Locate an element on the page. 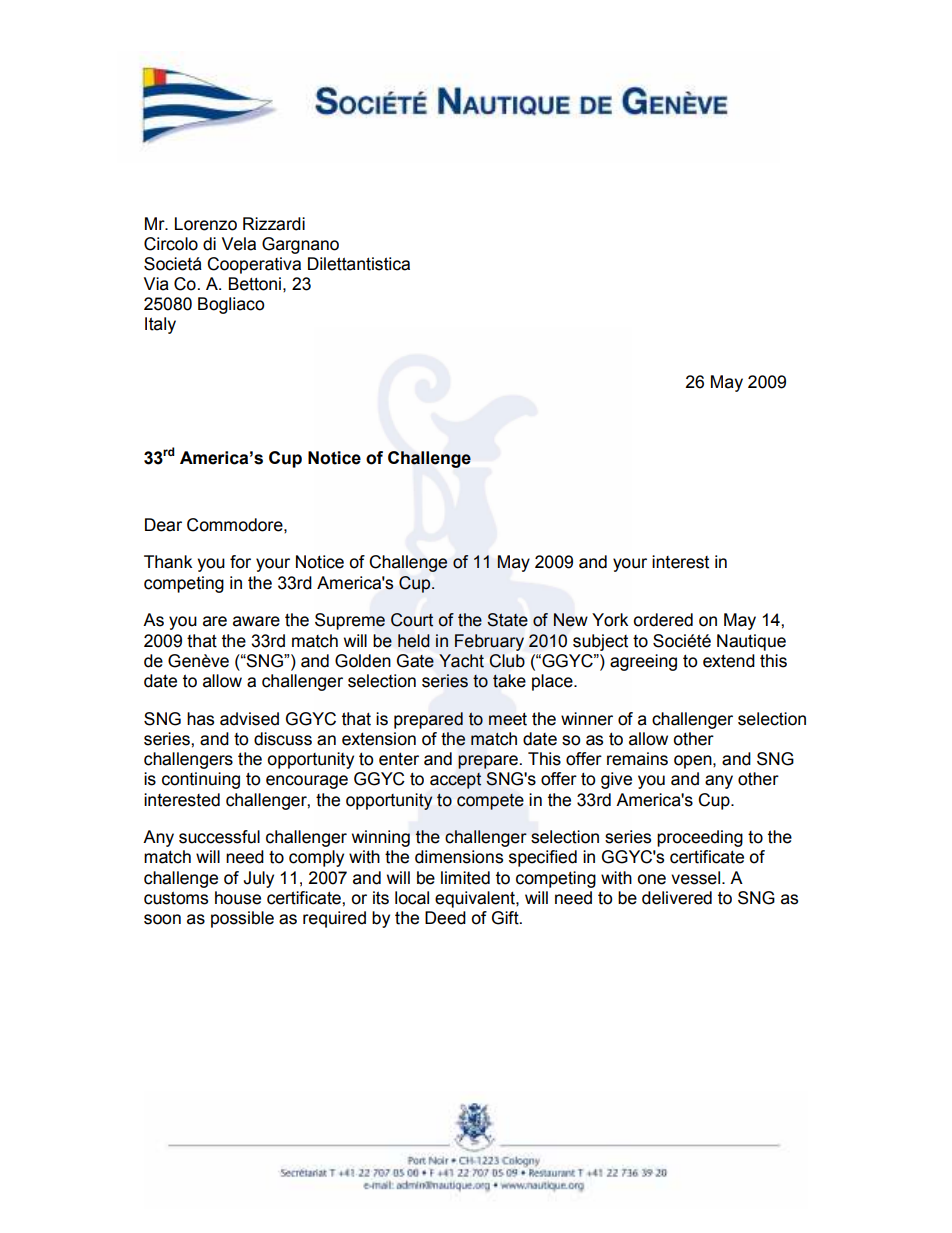  ordered is located at coordinates (663, 620).
